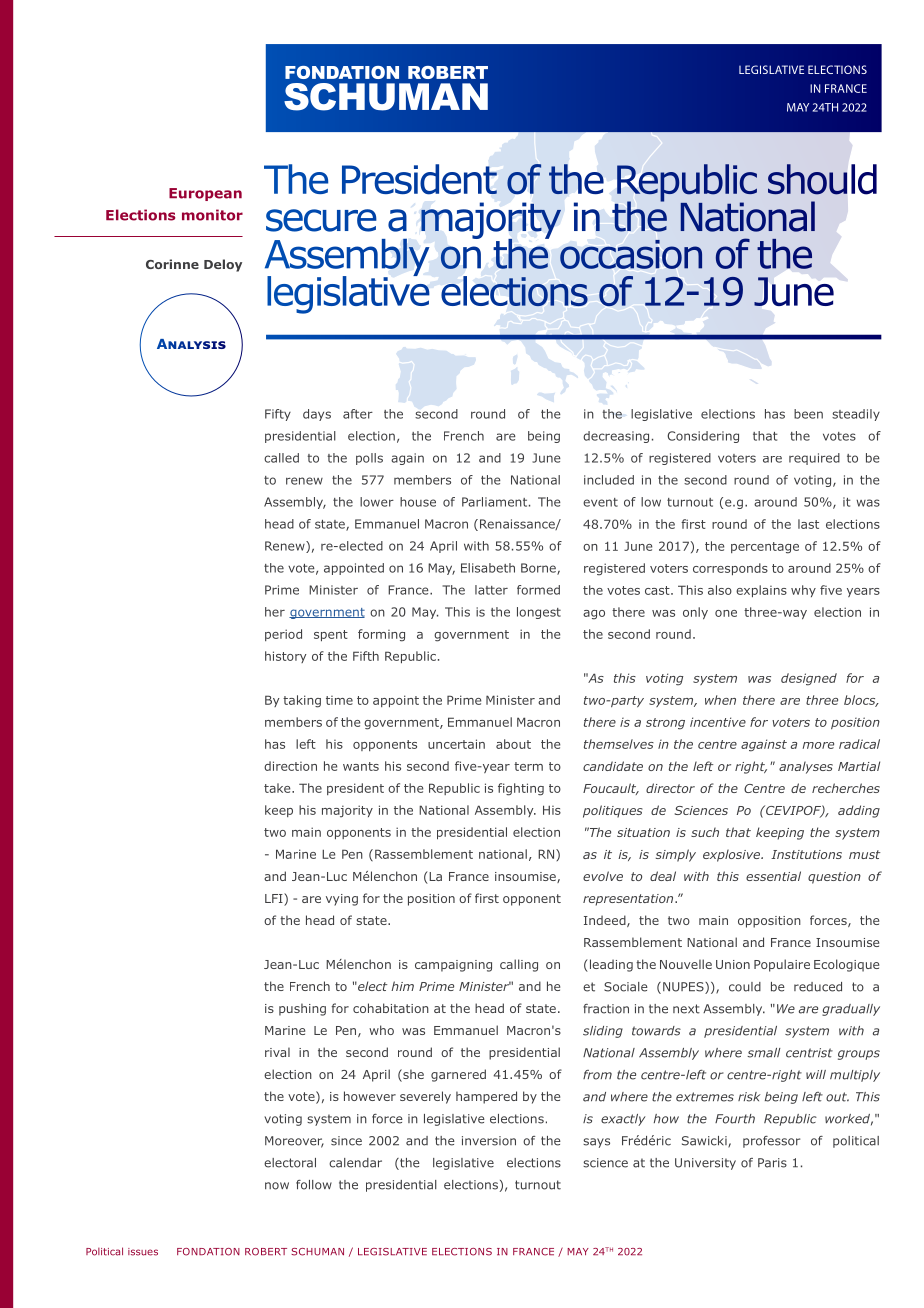 The height and width of the page is (1308, 924). I want to click on ROBERT, so click(266, 1252).
